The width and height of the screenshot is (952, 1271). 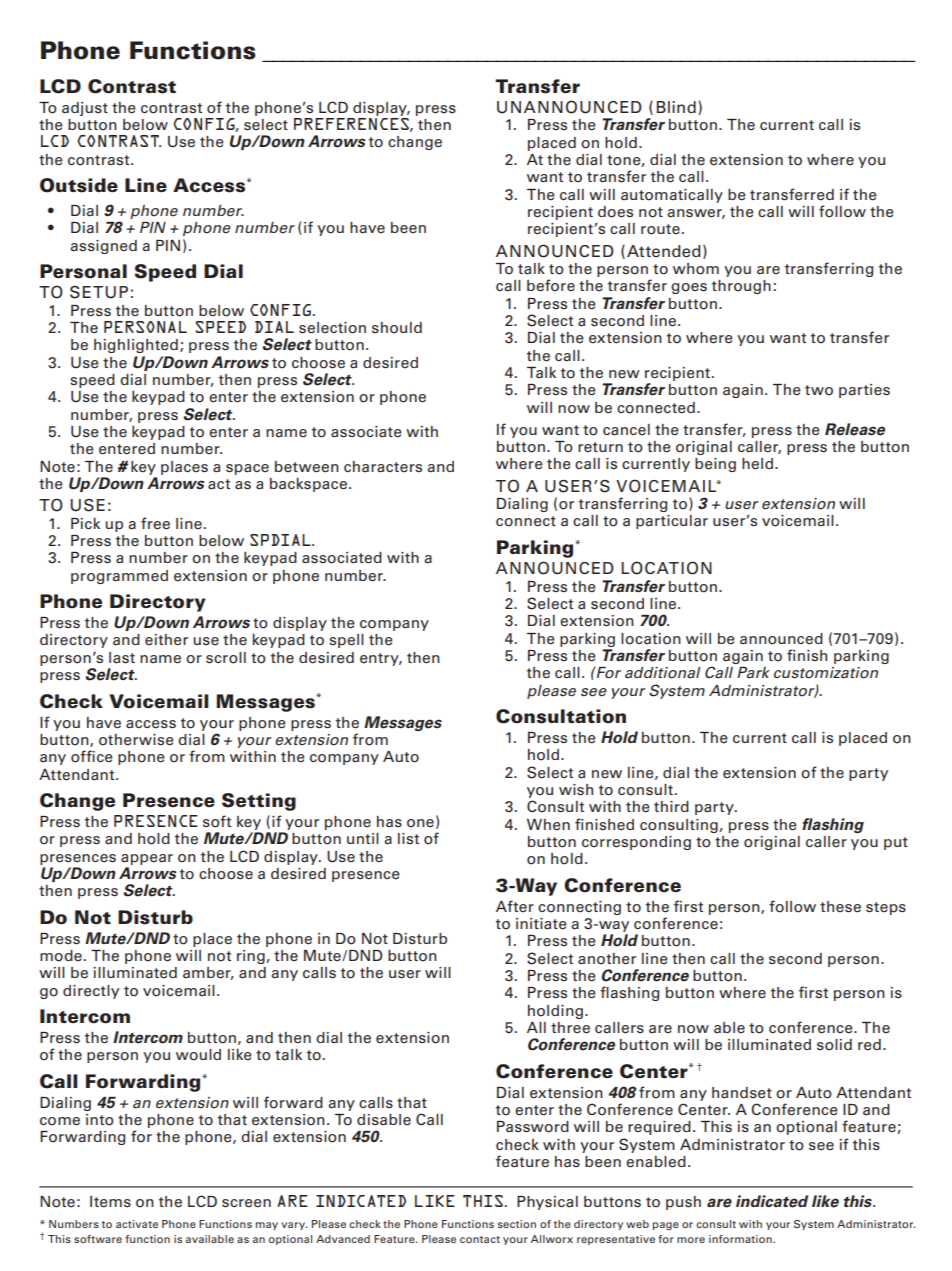 What do you see at coordinates (615, 212) in the screenshot?
I see `does` at bounding box center [615, 212].
